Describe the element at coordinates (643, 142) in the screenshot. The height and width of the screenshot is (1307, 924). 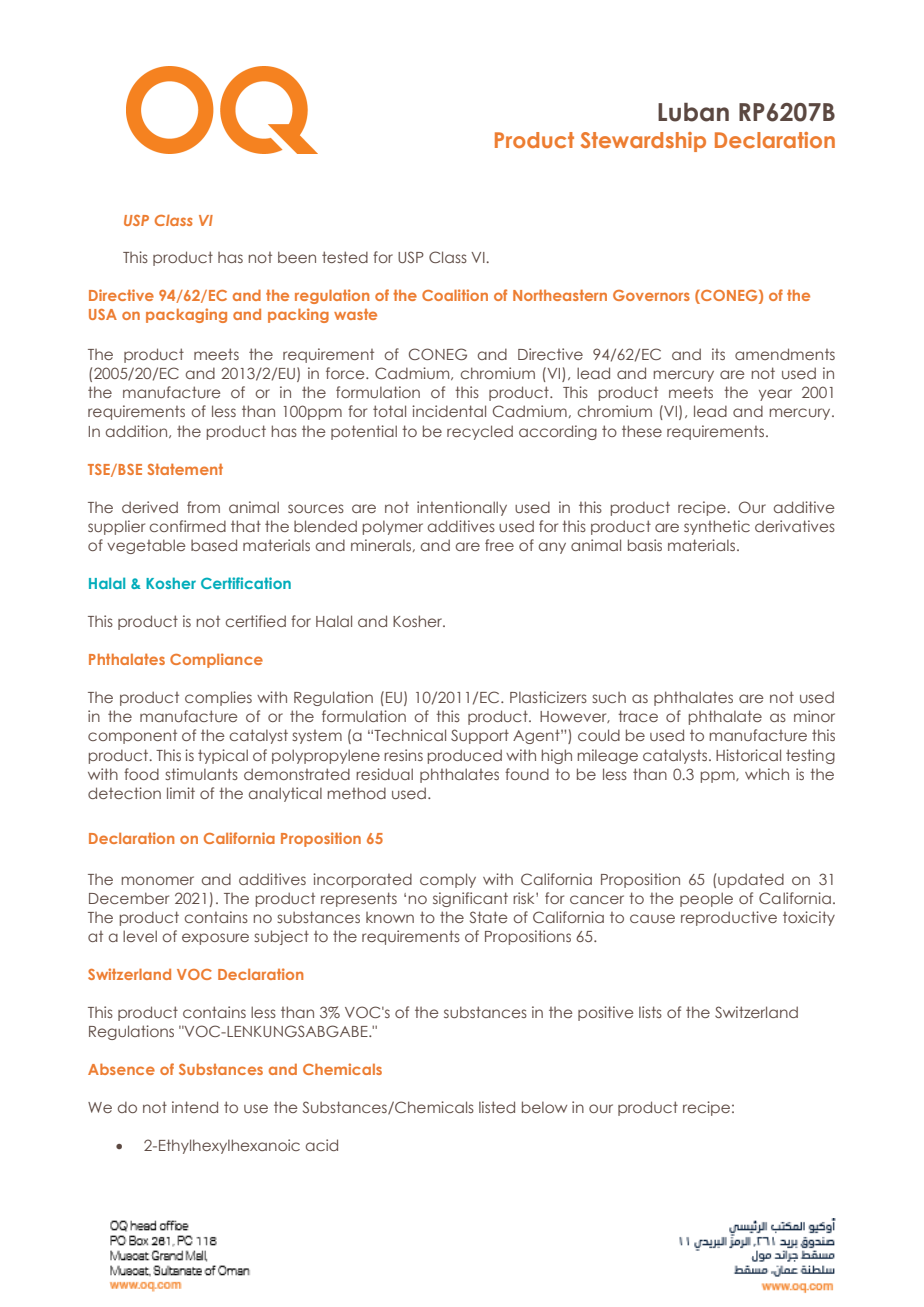
I see `Stewardship` at that location.
